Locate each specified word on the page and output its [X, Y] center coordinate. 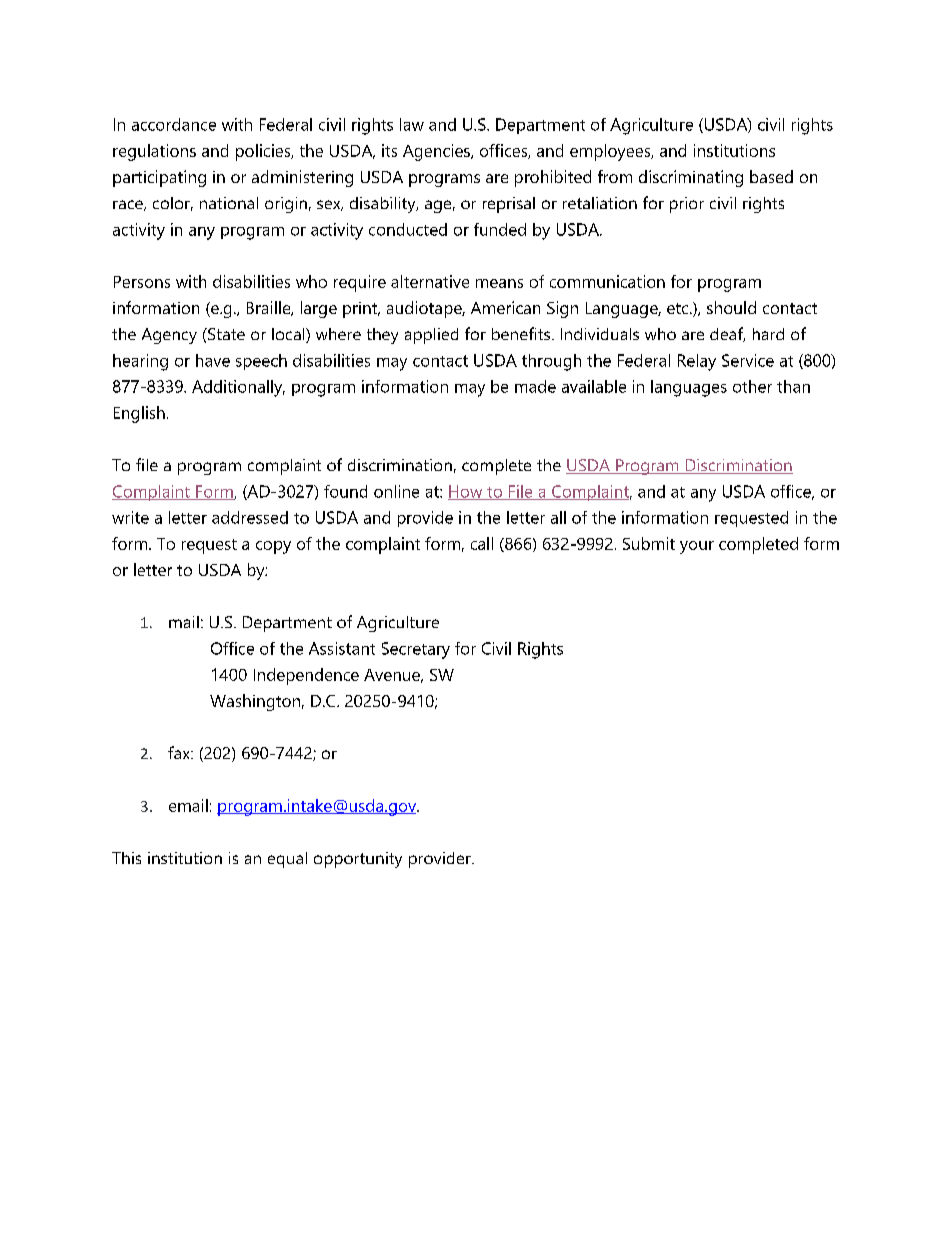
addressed [250, 517]
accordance [174, 124]
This [126, 858]
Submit [649, 543]
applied [431, 336]
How [466, 492]
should [731, 307]
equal [287, 860]
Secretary [416, 650]
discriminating [691, 178]
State [225, 334]
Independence [306, 676]
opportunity [358, 860]
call [482, 543]
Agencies [437, 152]
